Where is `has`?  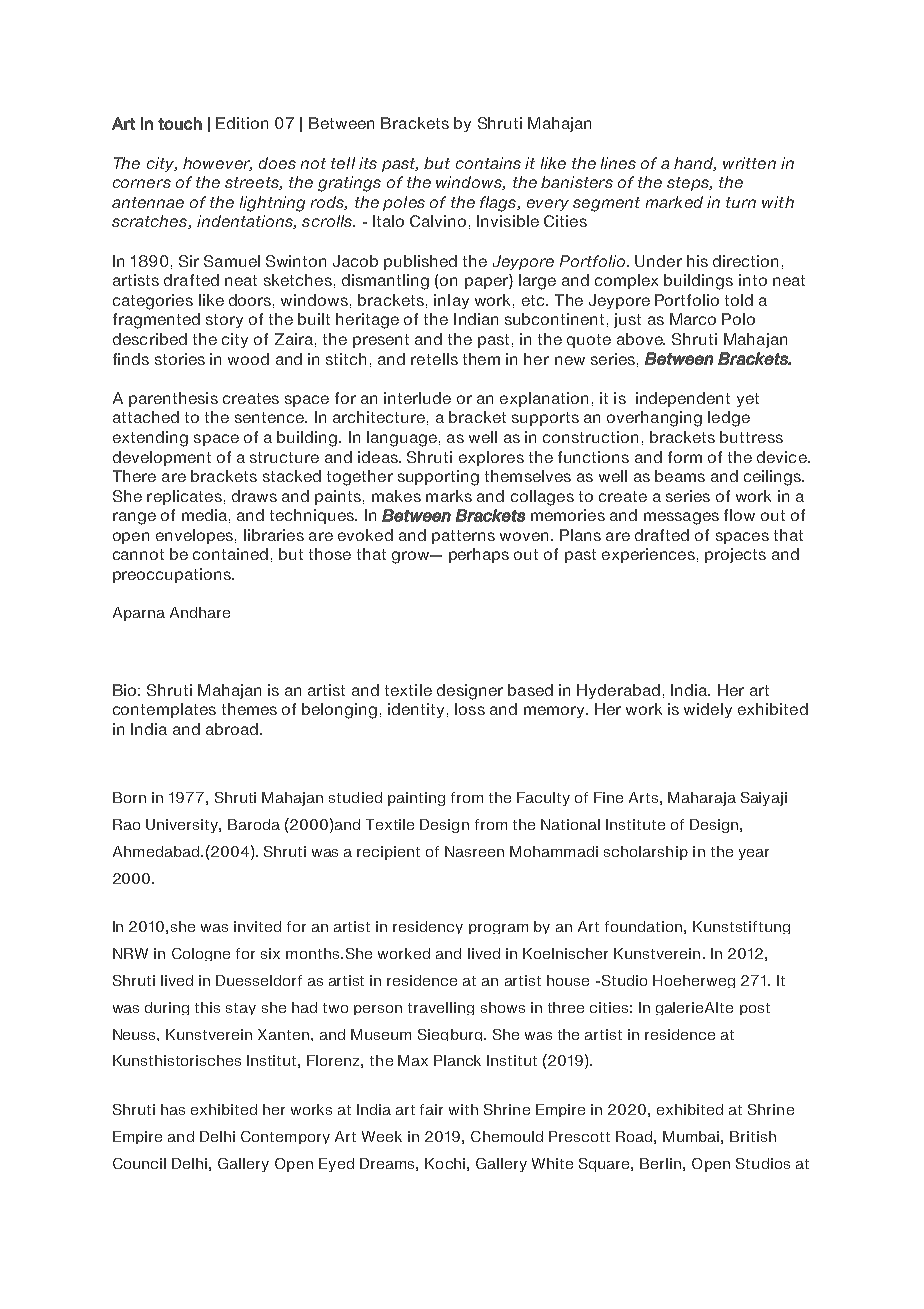 has is located at coordinates (173, 1109).
